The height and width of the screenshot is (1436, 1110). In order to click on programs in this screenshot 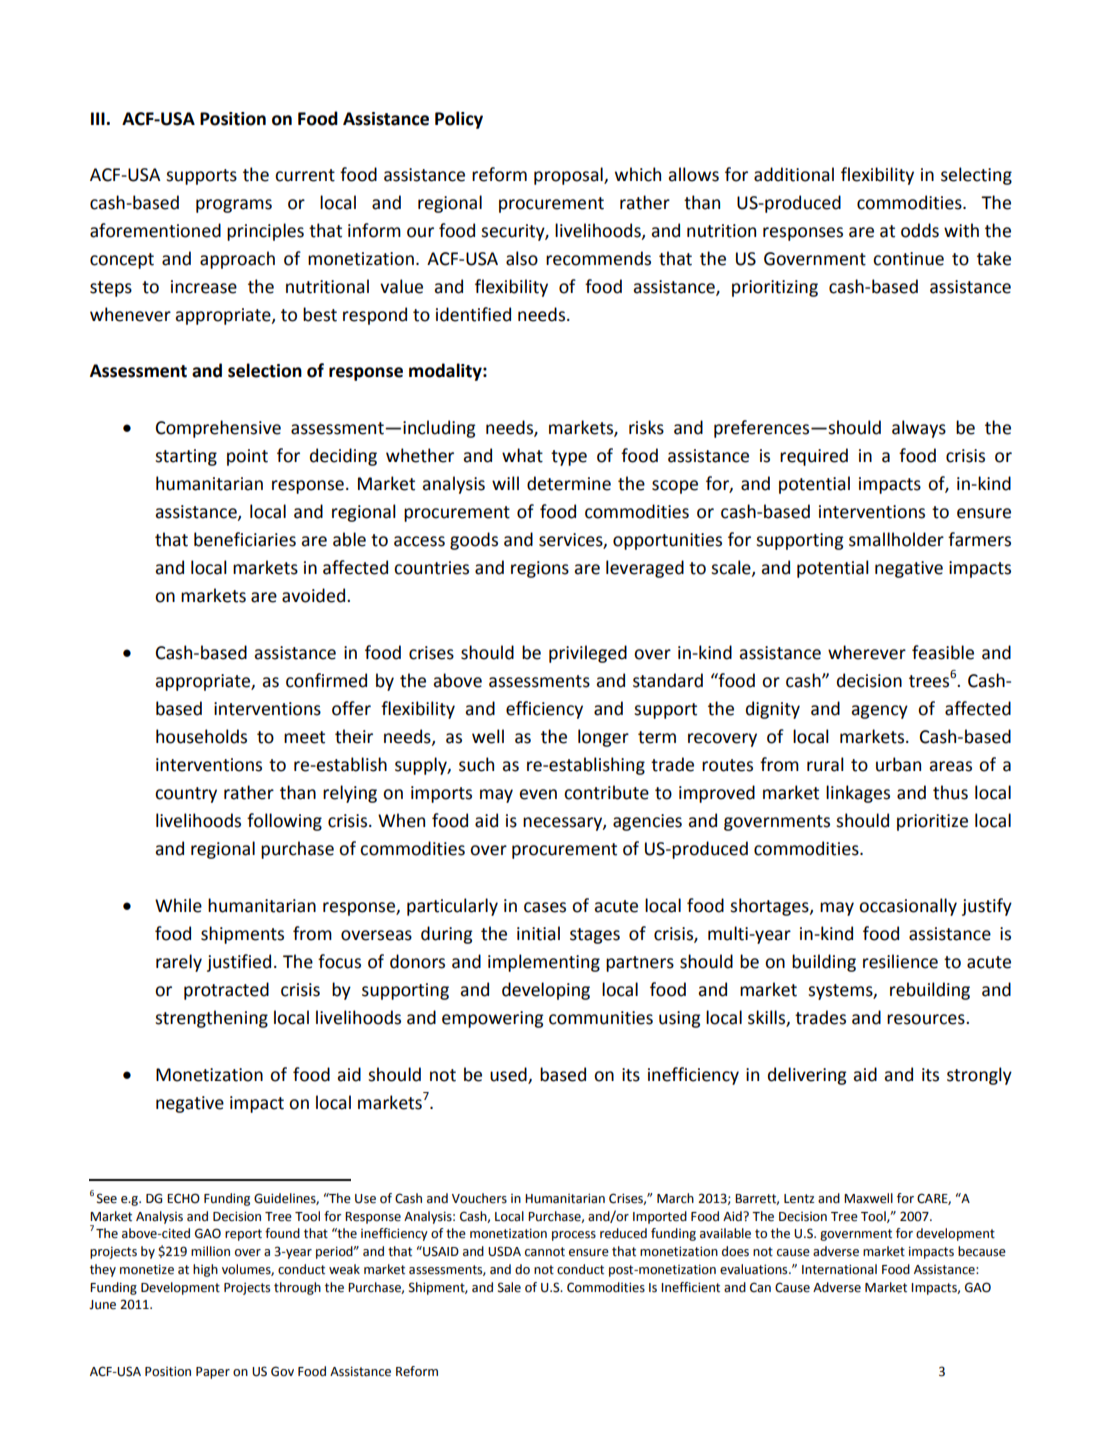, I will do `click(234, 206)`.
